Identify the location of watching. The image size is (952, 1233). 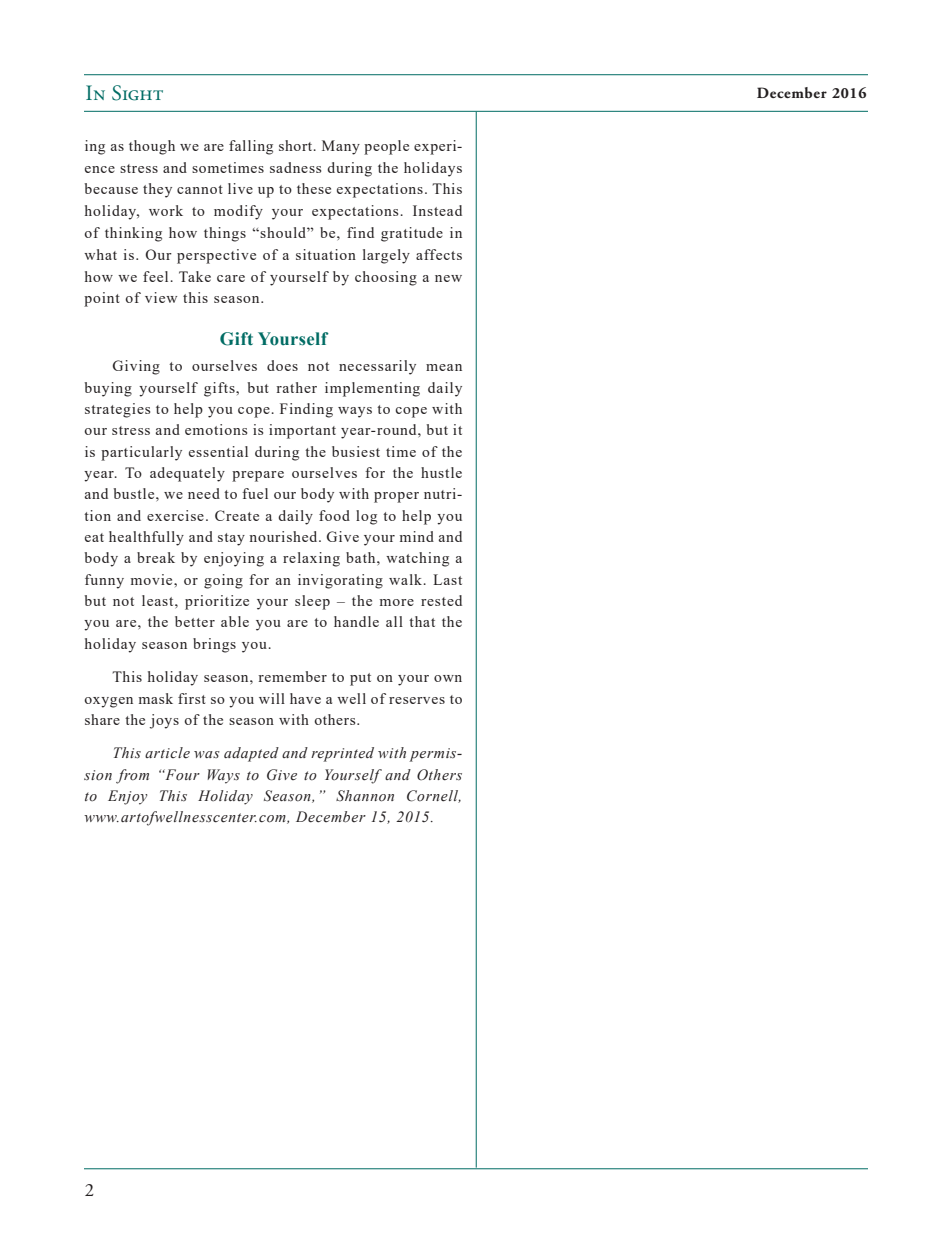
(417, 559).
